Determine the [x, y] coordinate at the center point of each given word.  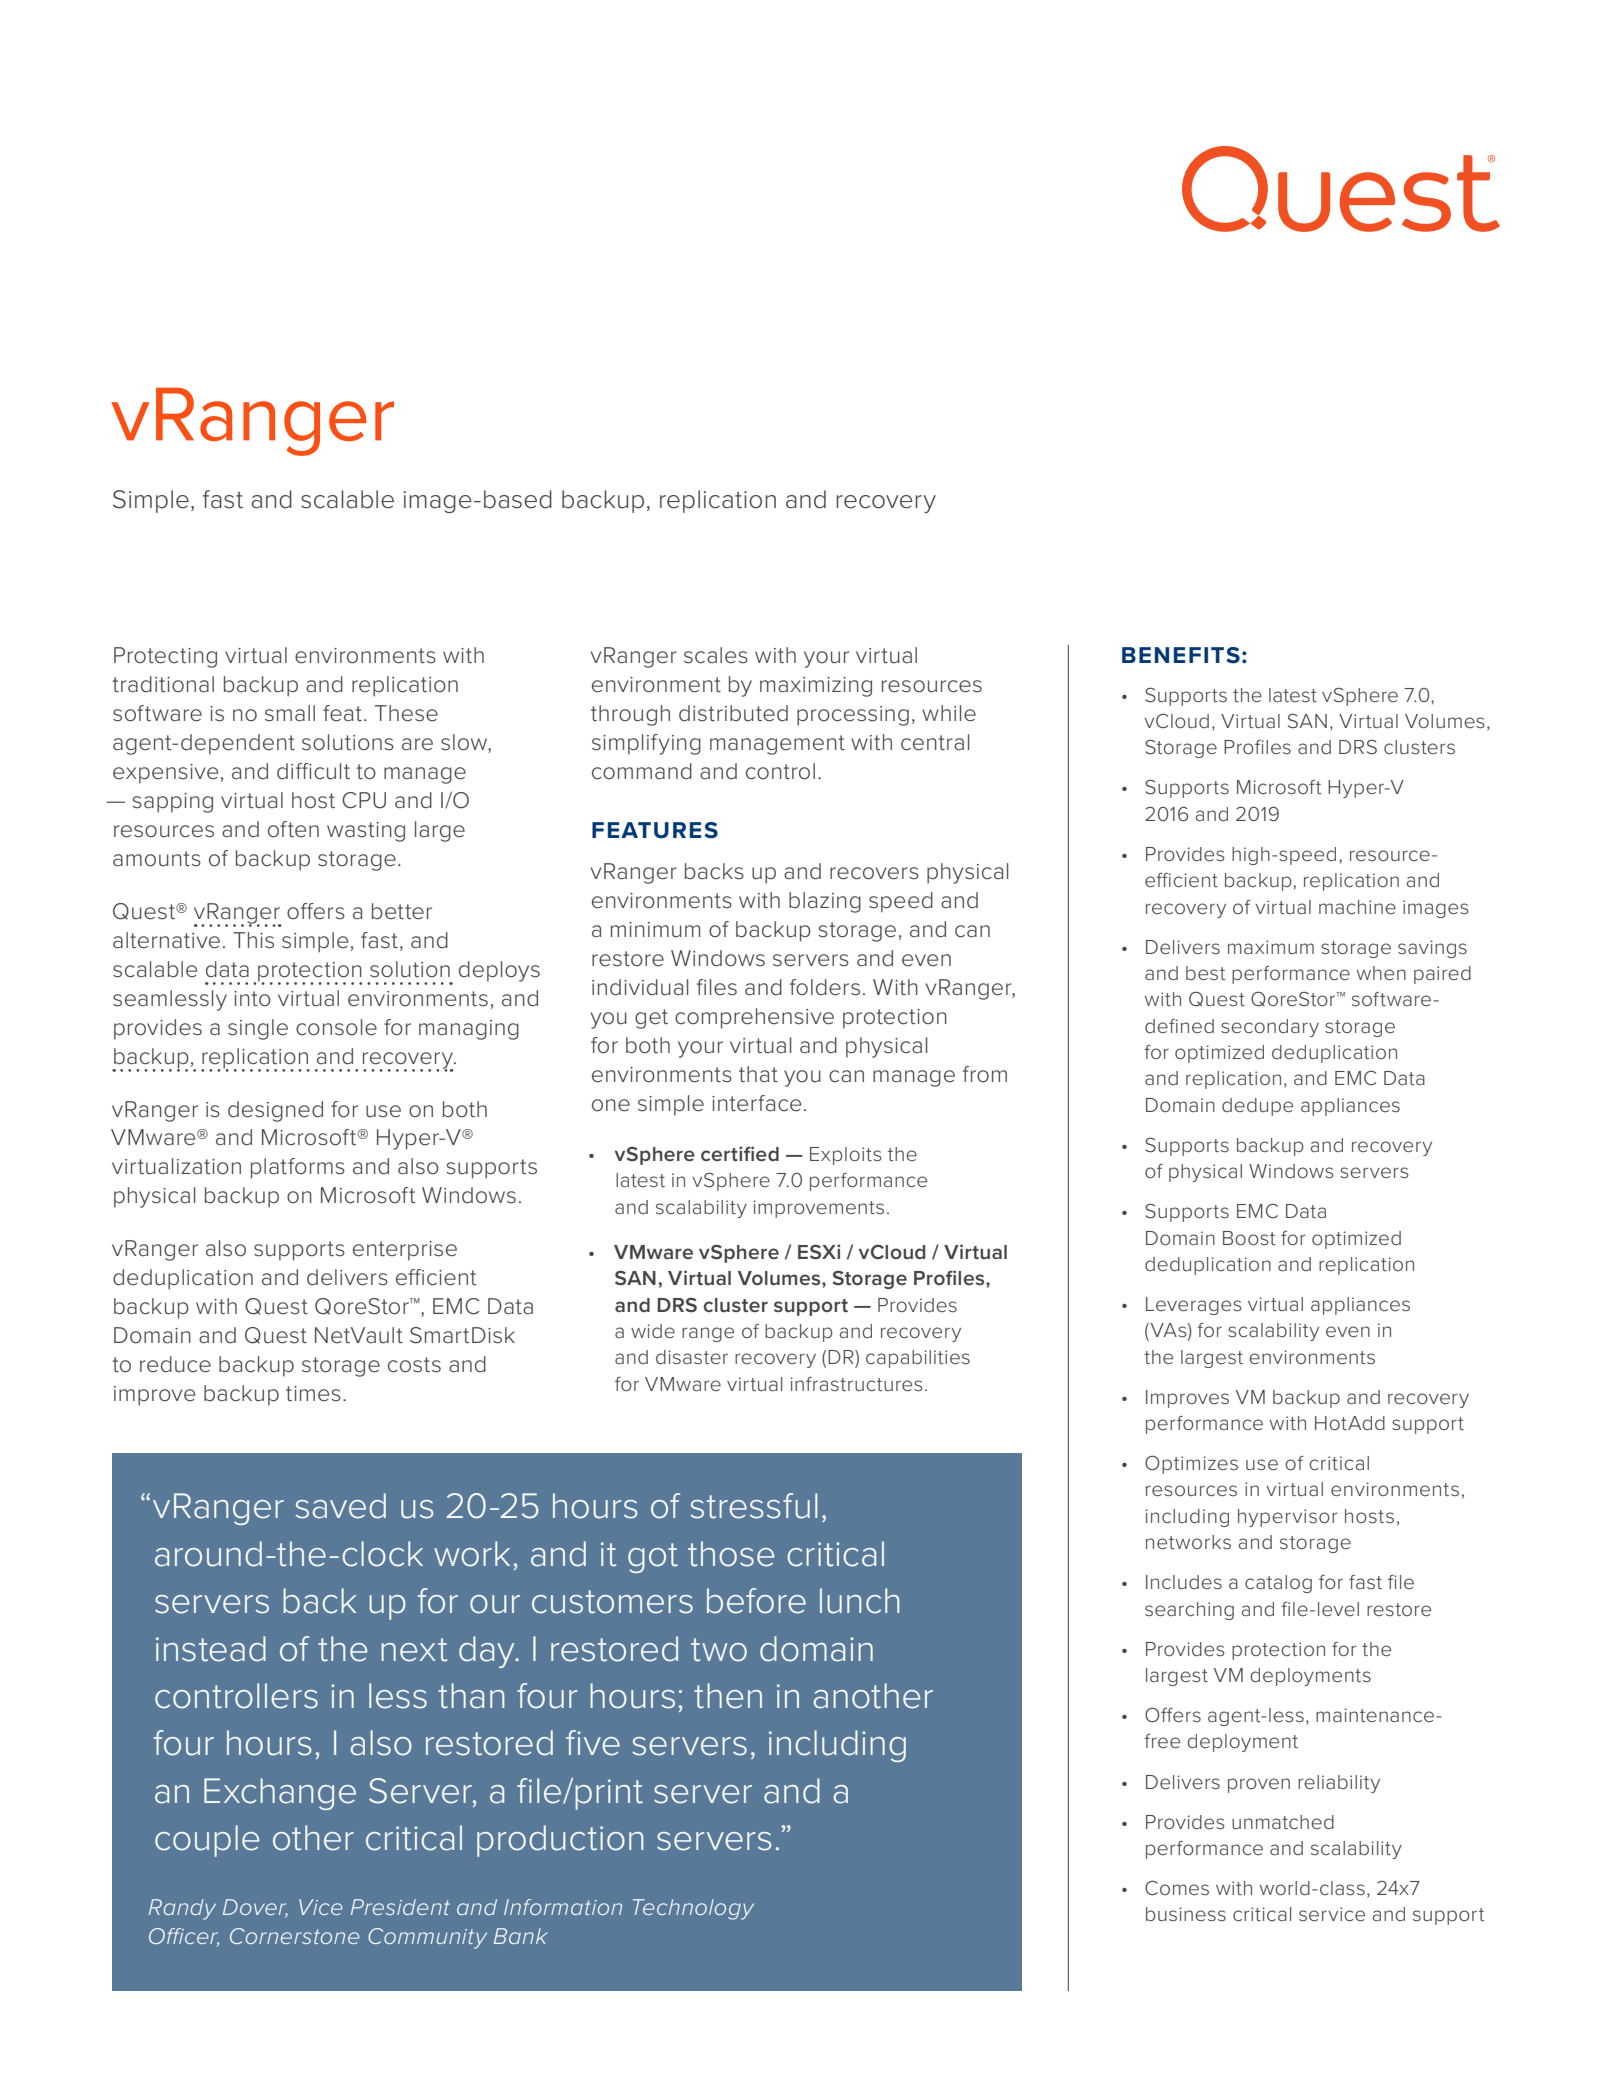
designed [275, 1111]
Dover [255, 1908]
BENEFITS [1181, 655]
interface [756, 1103]
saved [340, 1506]
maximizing [816, 687]
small [290, 713]
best [1205, 973]
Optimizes [1191, 1464]
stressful [753, 1506]
